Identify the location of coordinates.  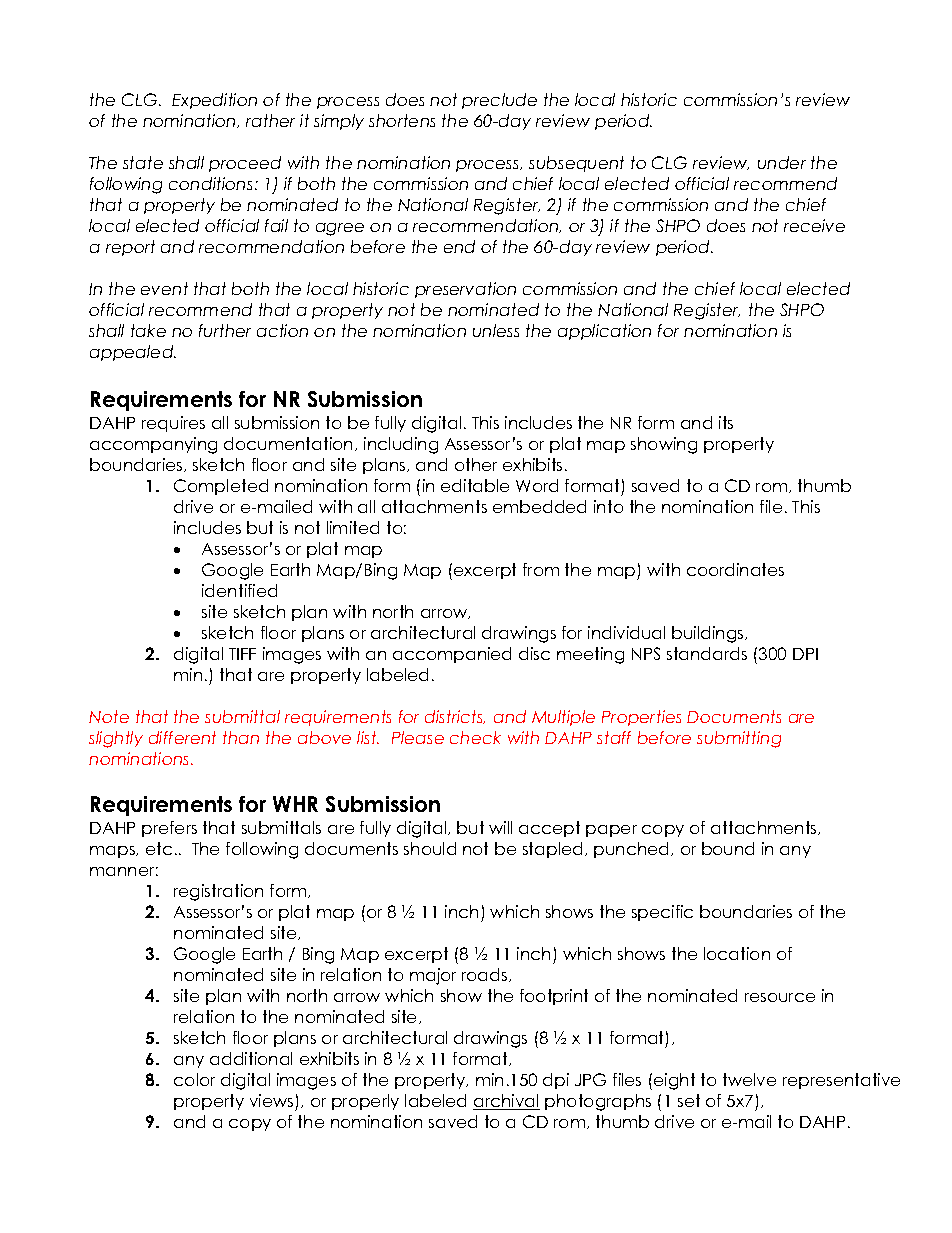
(735, 569).
